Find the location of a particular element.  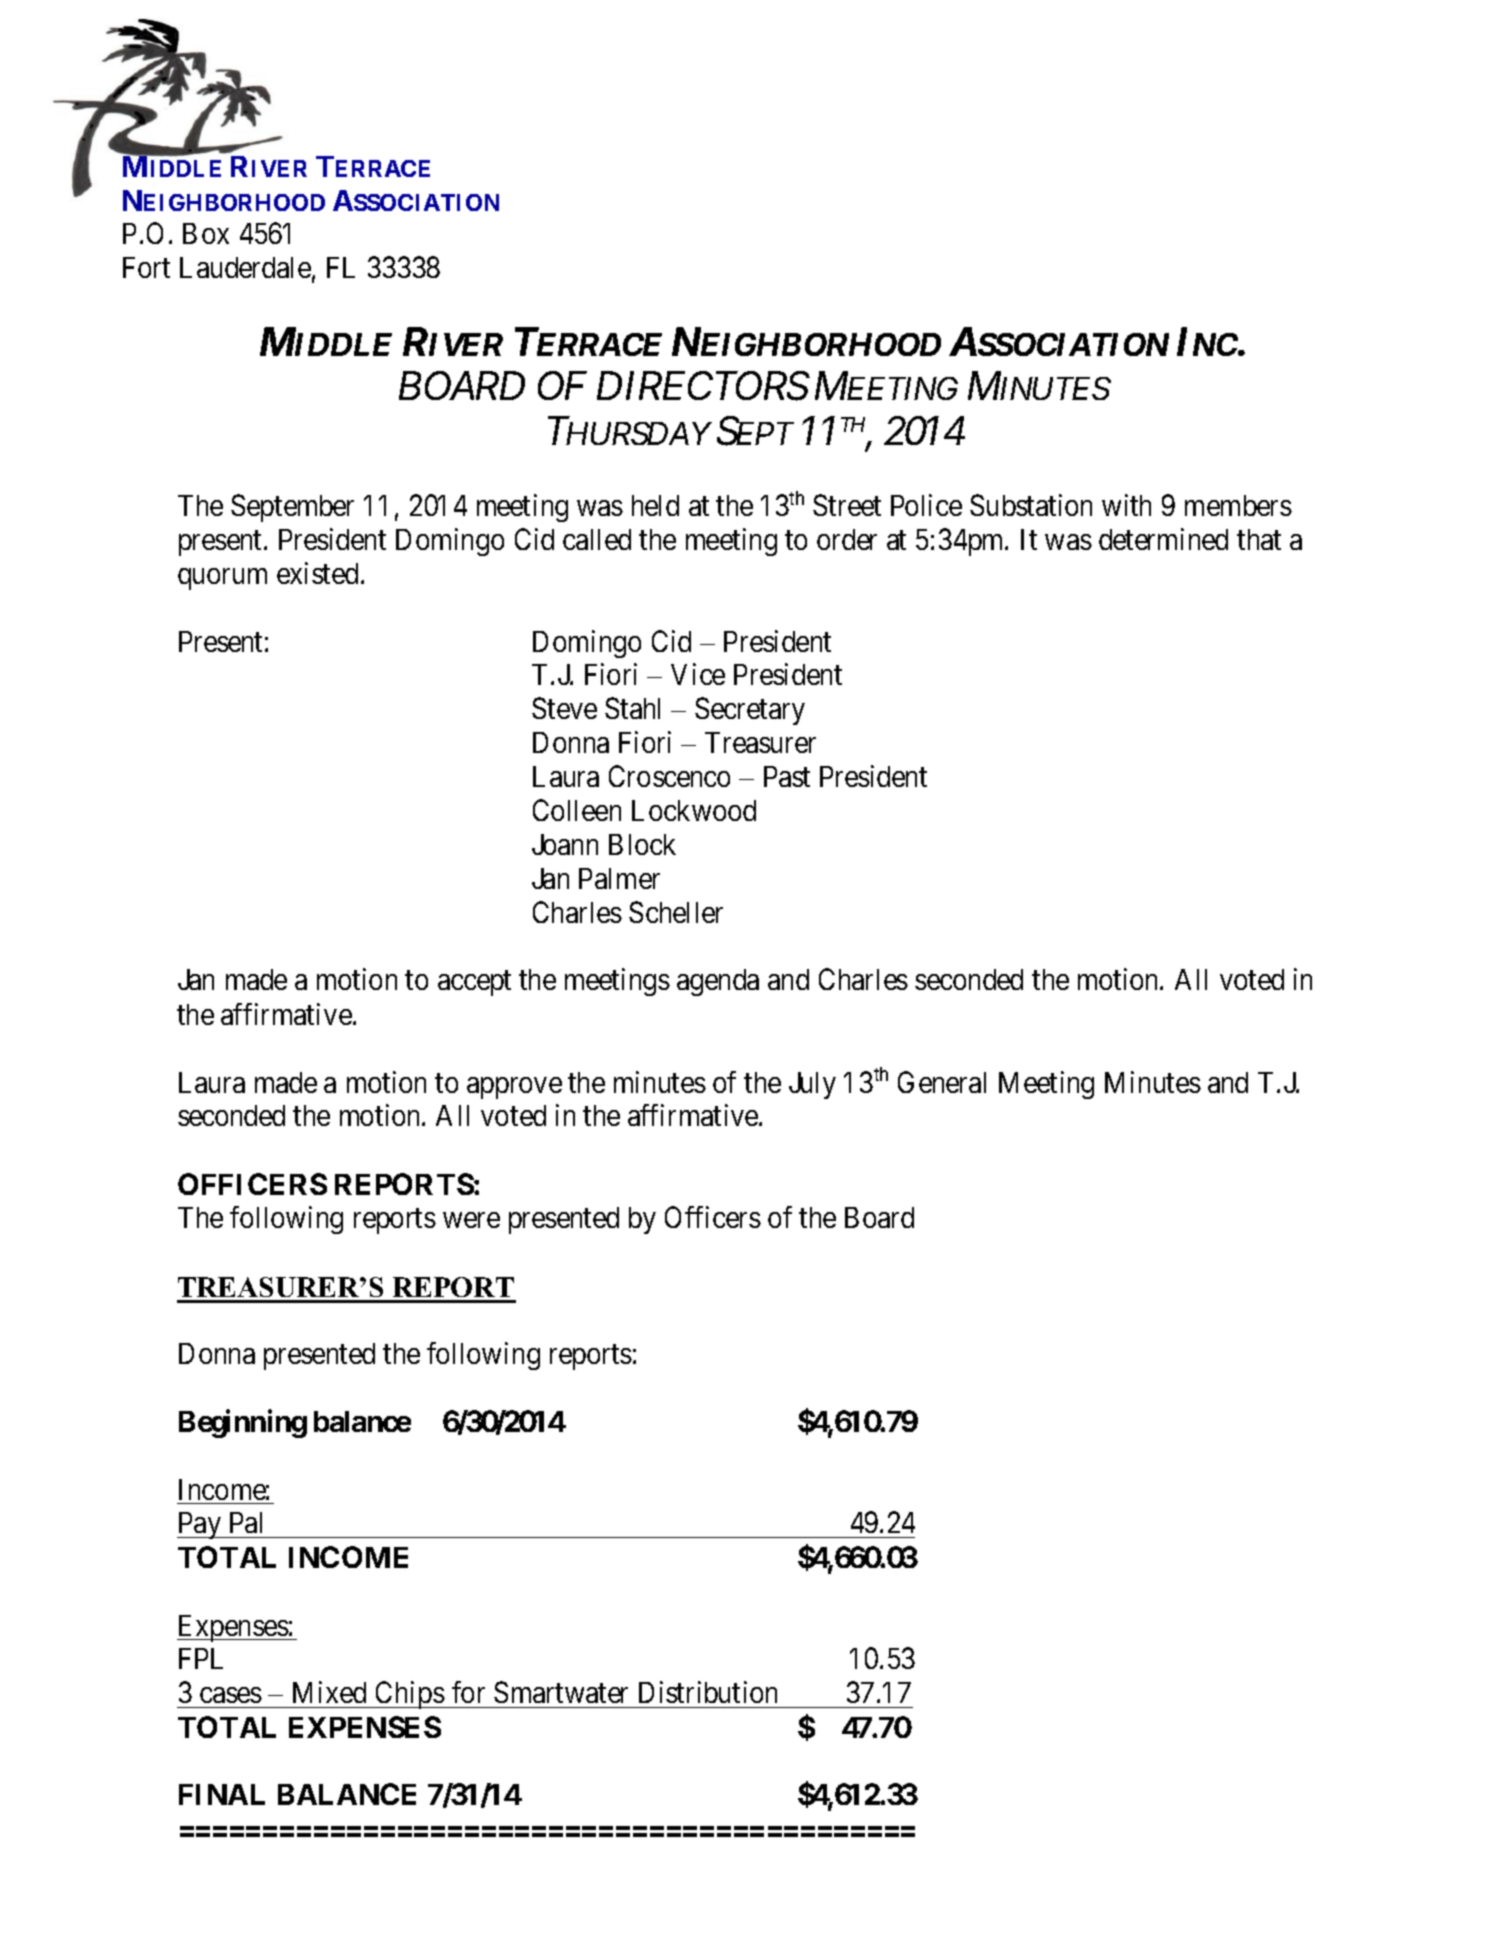

with is located at coordinates (1126, 505).
